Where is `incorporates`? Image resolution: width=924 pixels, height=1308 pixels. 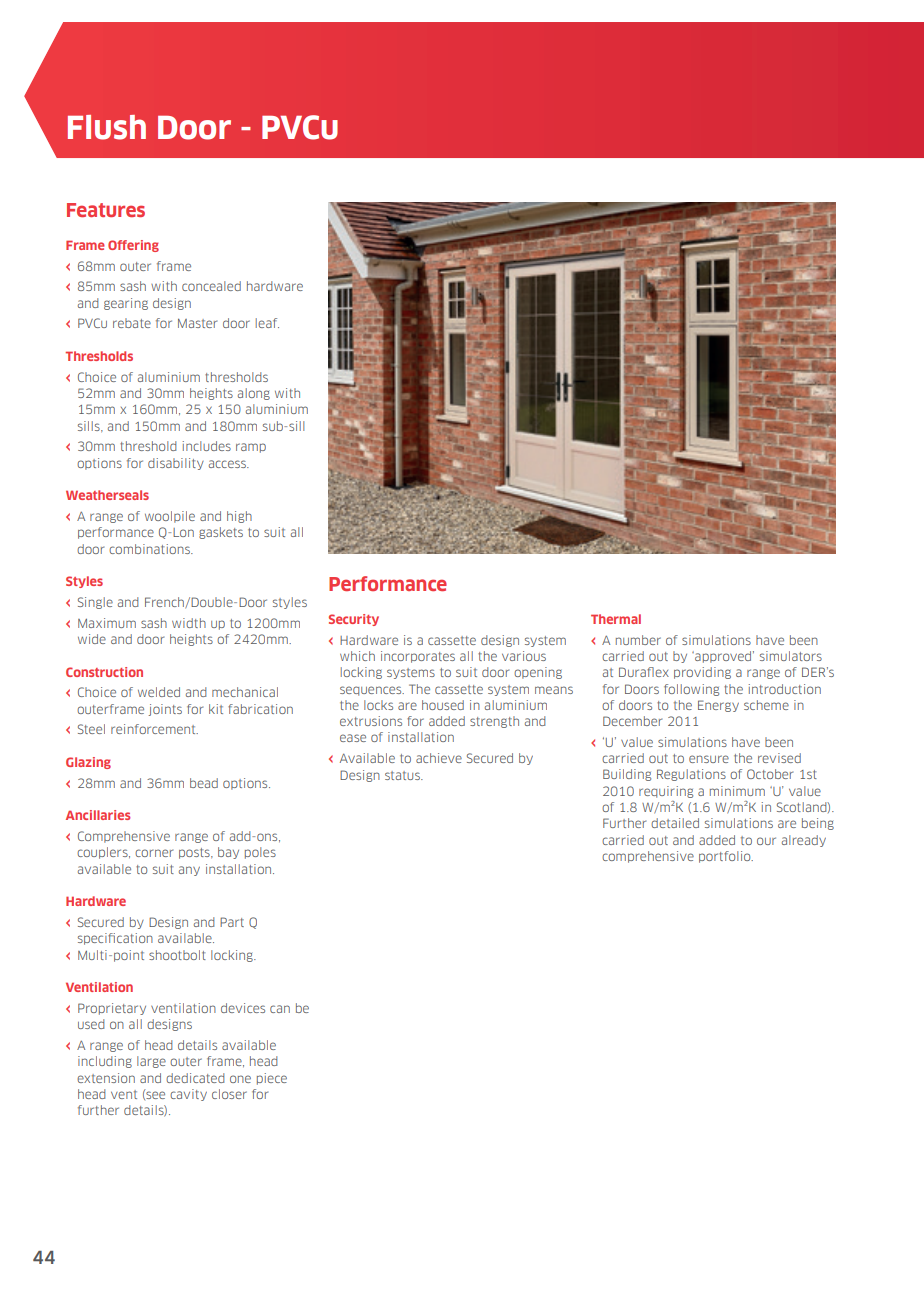 incorporates is located at coordinates (418, 657).
